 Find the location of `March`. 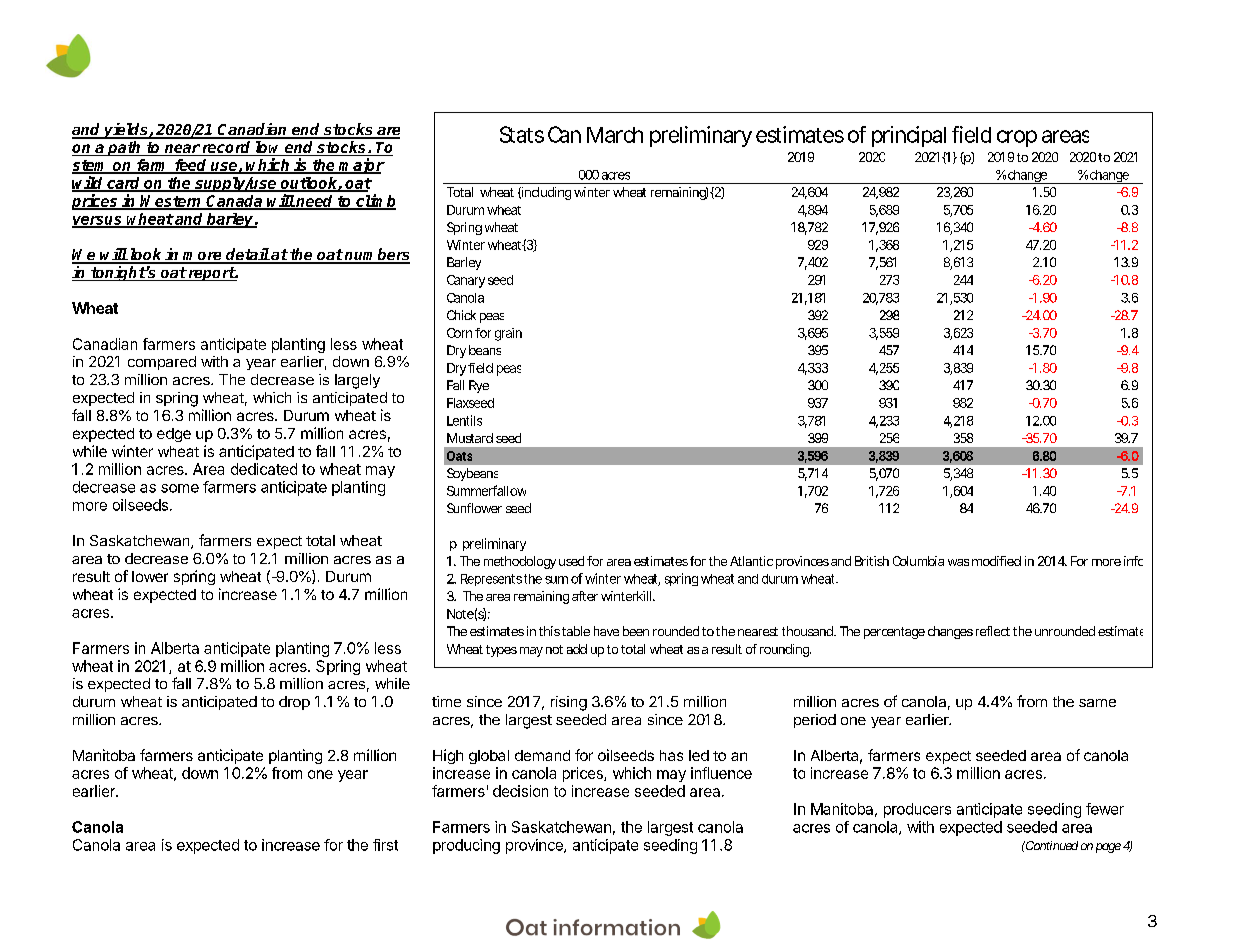

March is located at coordinates (615, 135).
